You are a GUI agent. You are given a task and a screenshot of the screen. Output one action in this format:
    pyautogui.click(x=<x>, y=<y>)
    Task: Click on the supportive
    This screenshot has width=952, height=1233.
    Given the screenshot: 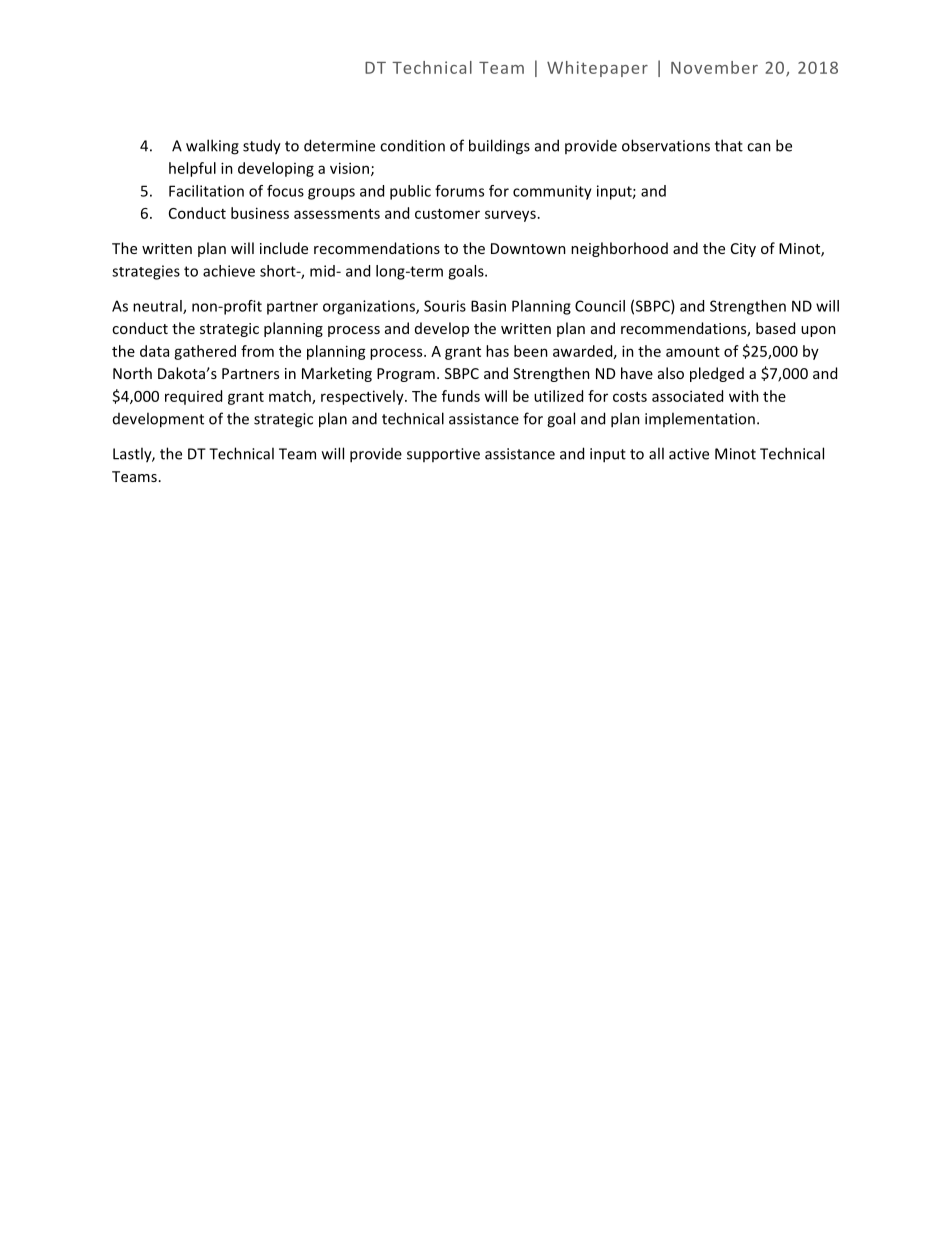 What is the action you would take?
    pyautogui.click(x=443, y=455)
